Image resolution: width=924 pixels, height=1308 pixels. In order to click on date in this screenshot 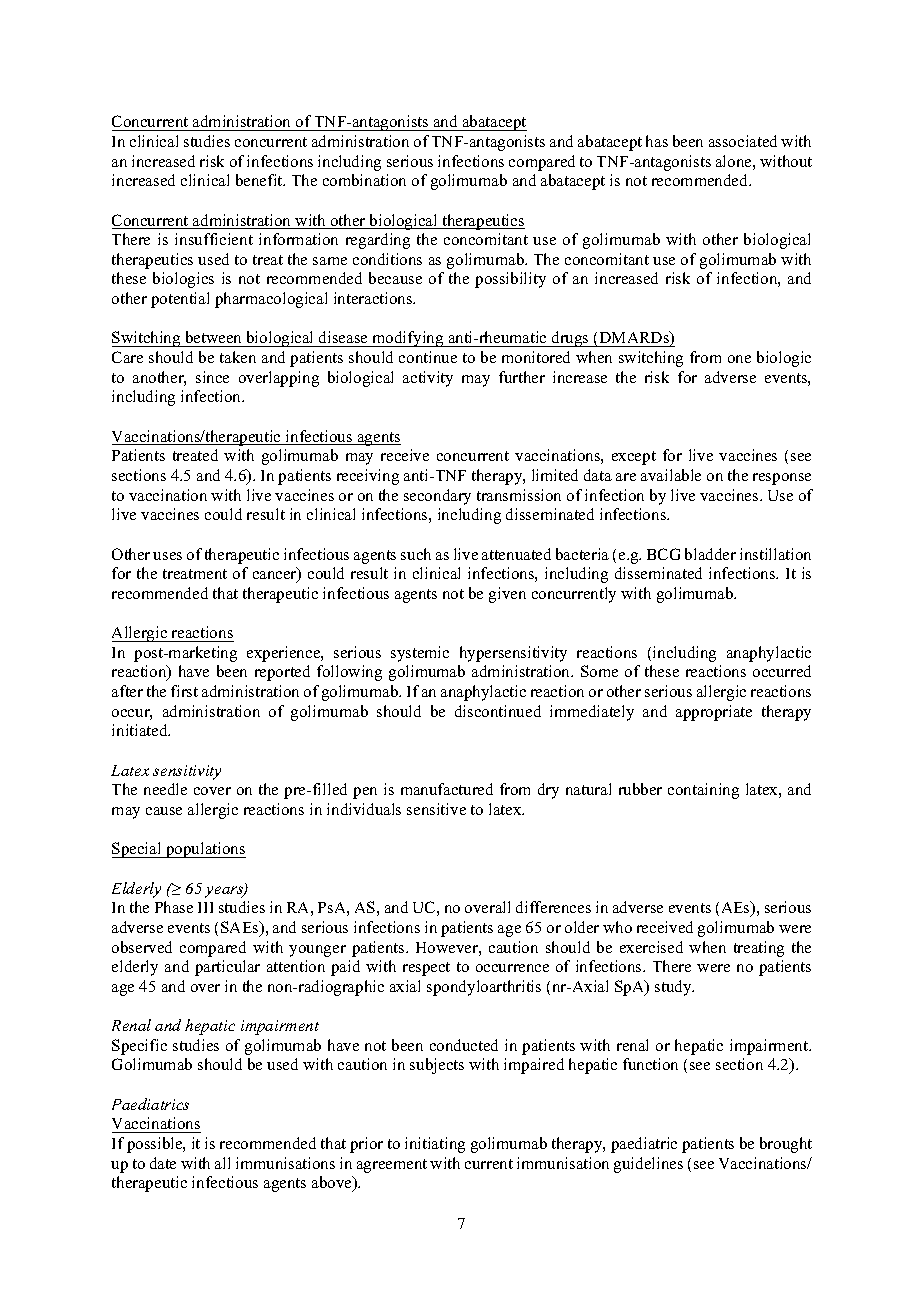, I will do `click(163, 1163)`.
